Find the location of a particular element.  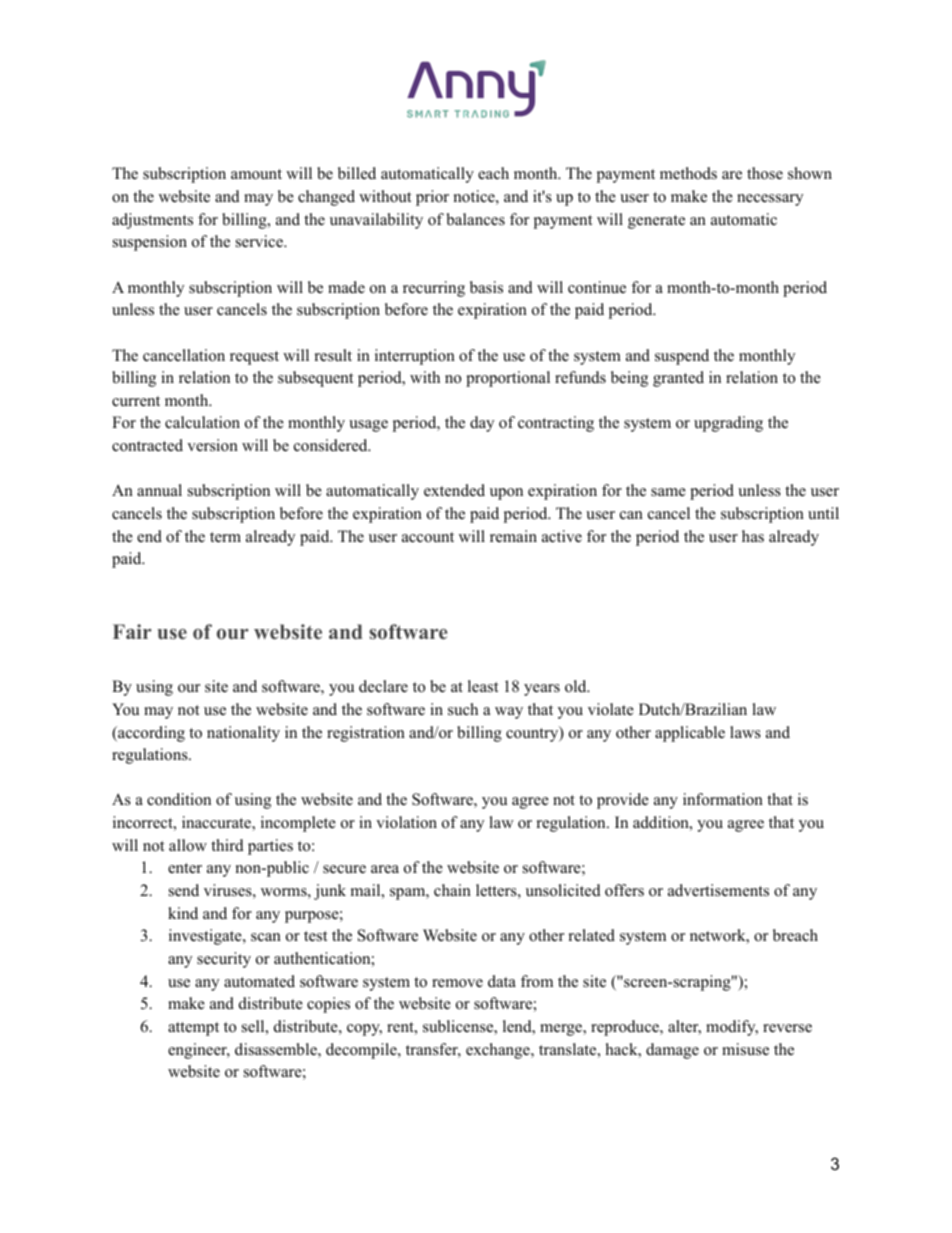

such is located at coordinates (463, 709).
